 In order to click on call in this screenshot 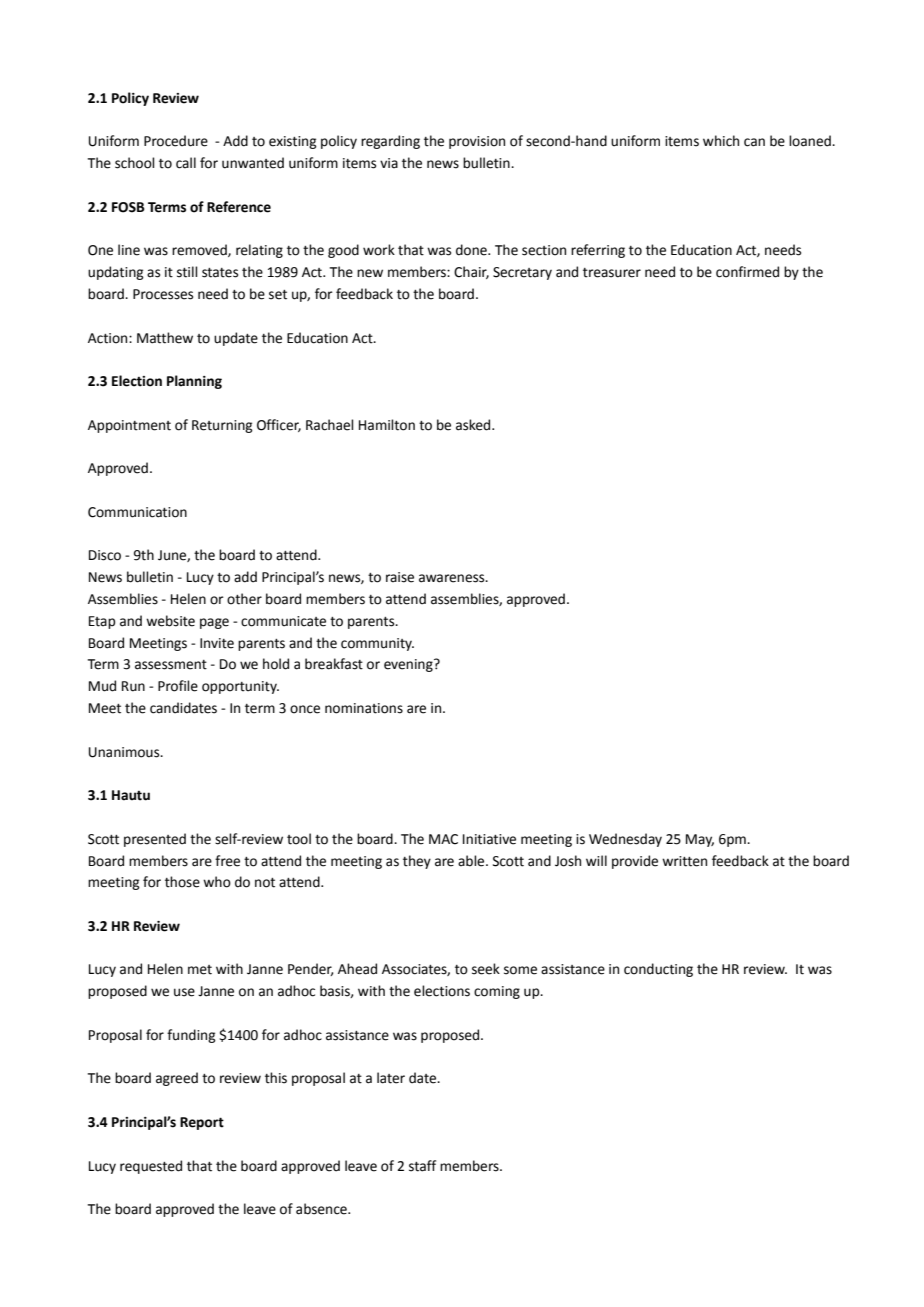, I will do `click(186, 163)`.
